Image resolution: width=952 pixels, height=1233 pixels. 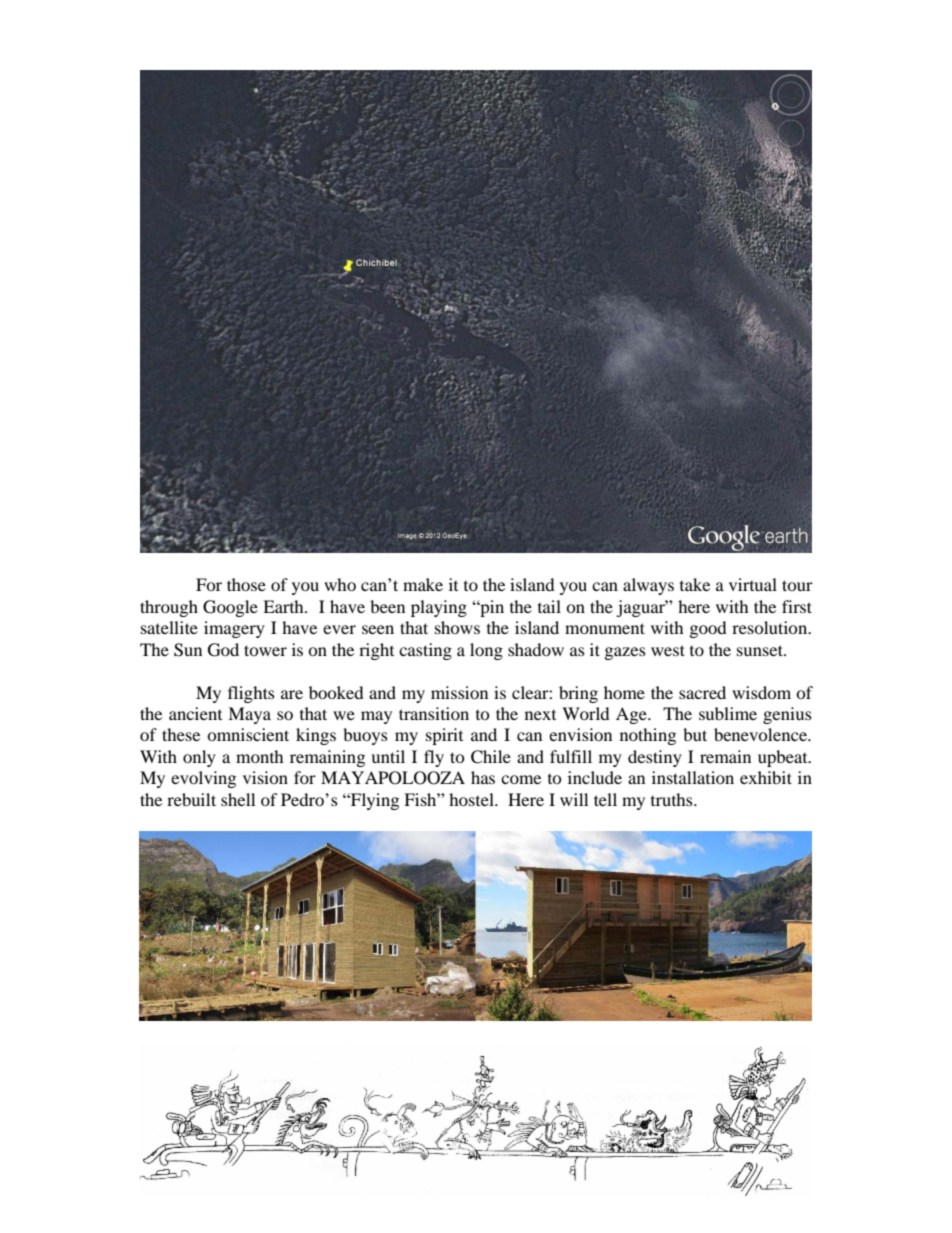 What do you see at coordinates (472, 799) in the screenshot?
I see `hostel` at bounding box center [472, 799].
